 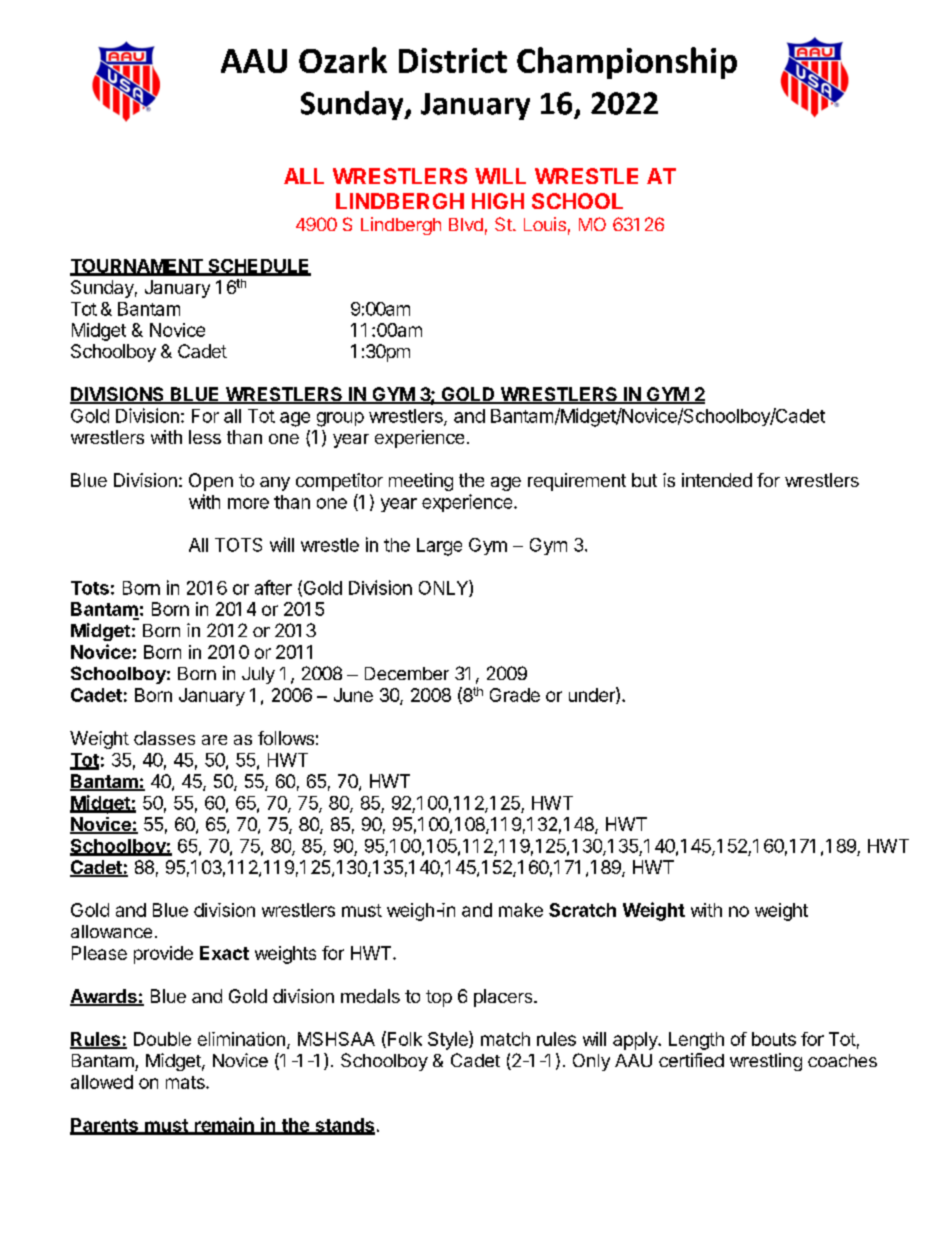 I want to click on provide, so click(x=163, y=955).
